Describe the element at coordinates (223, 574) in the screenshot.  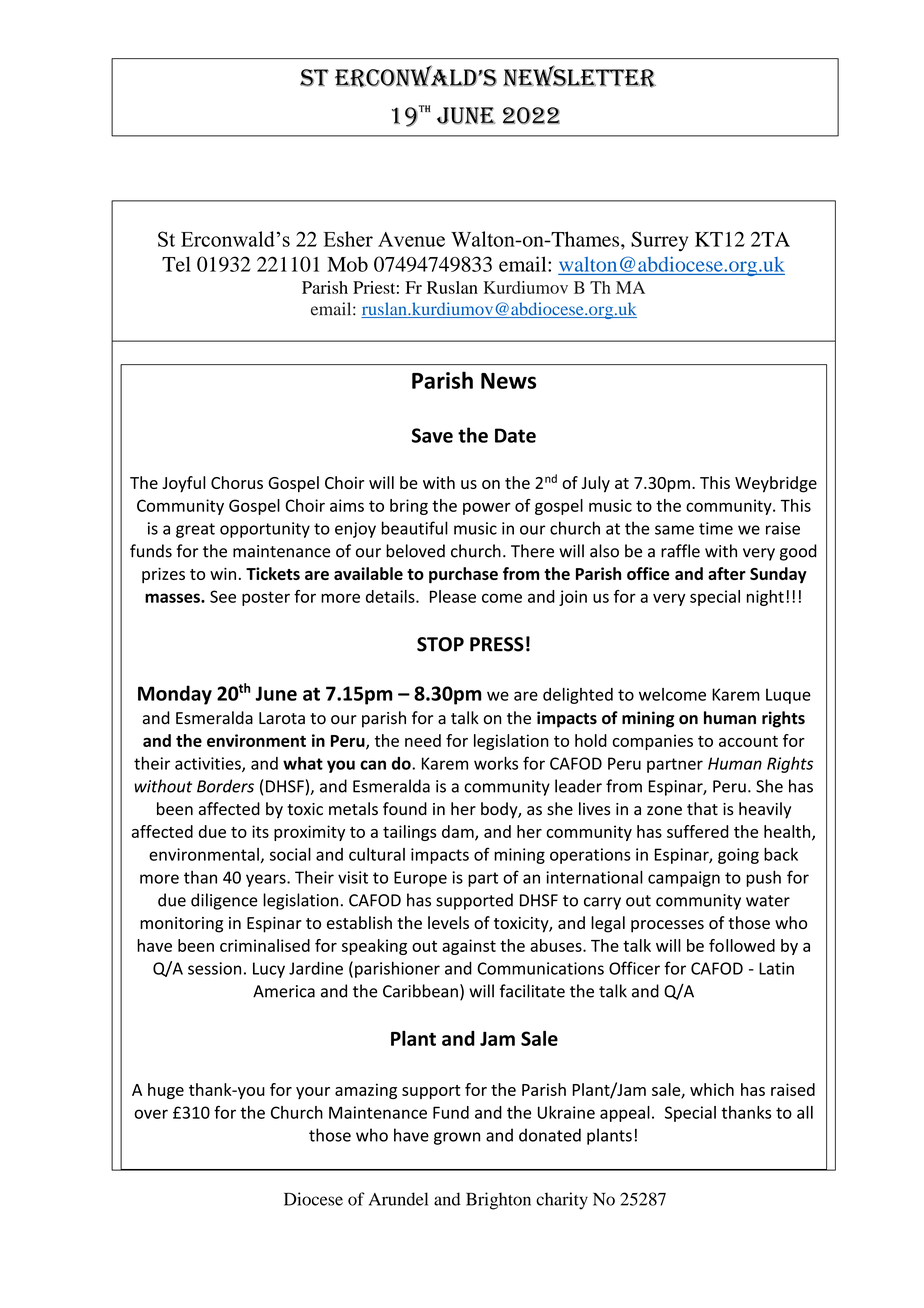
I see `win` at that location.
